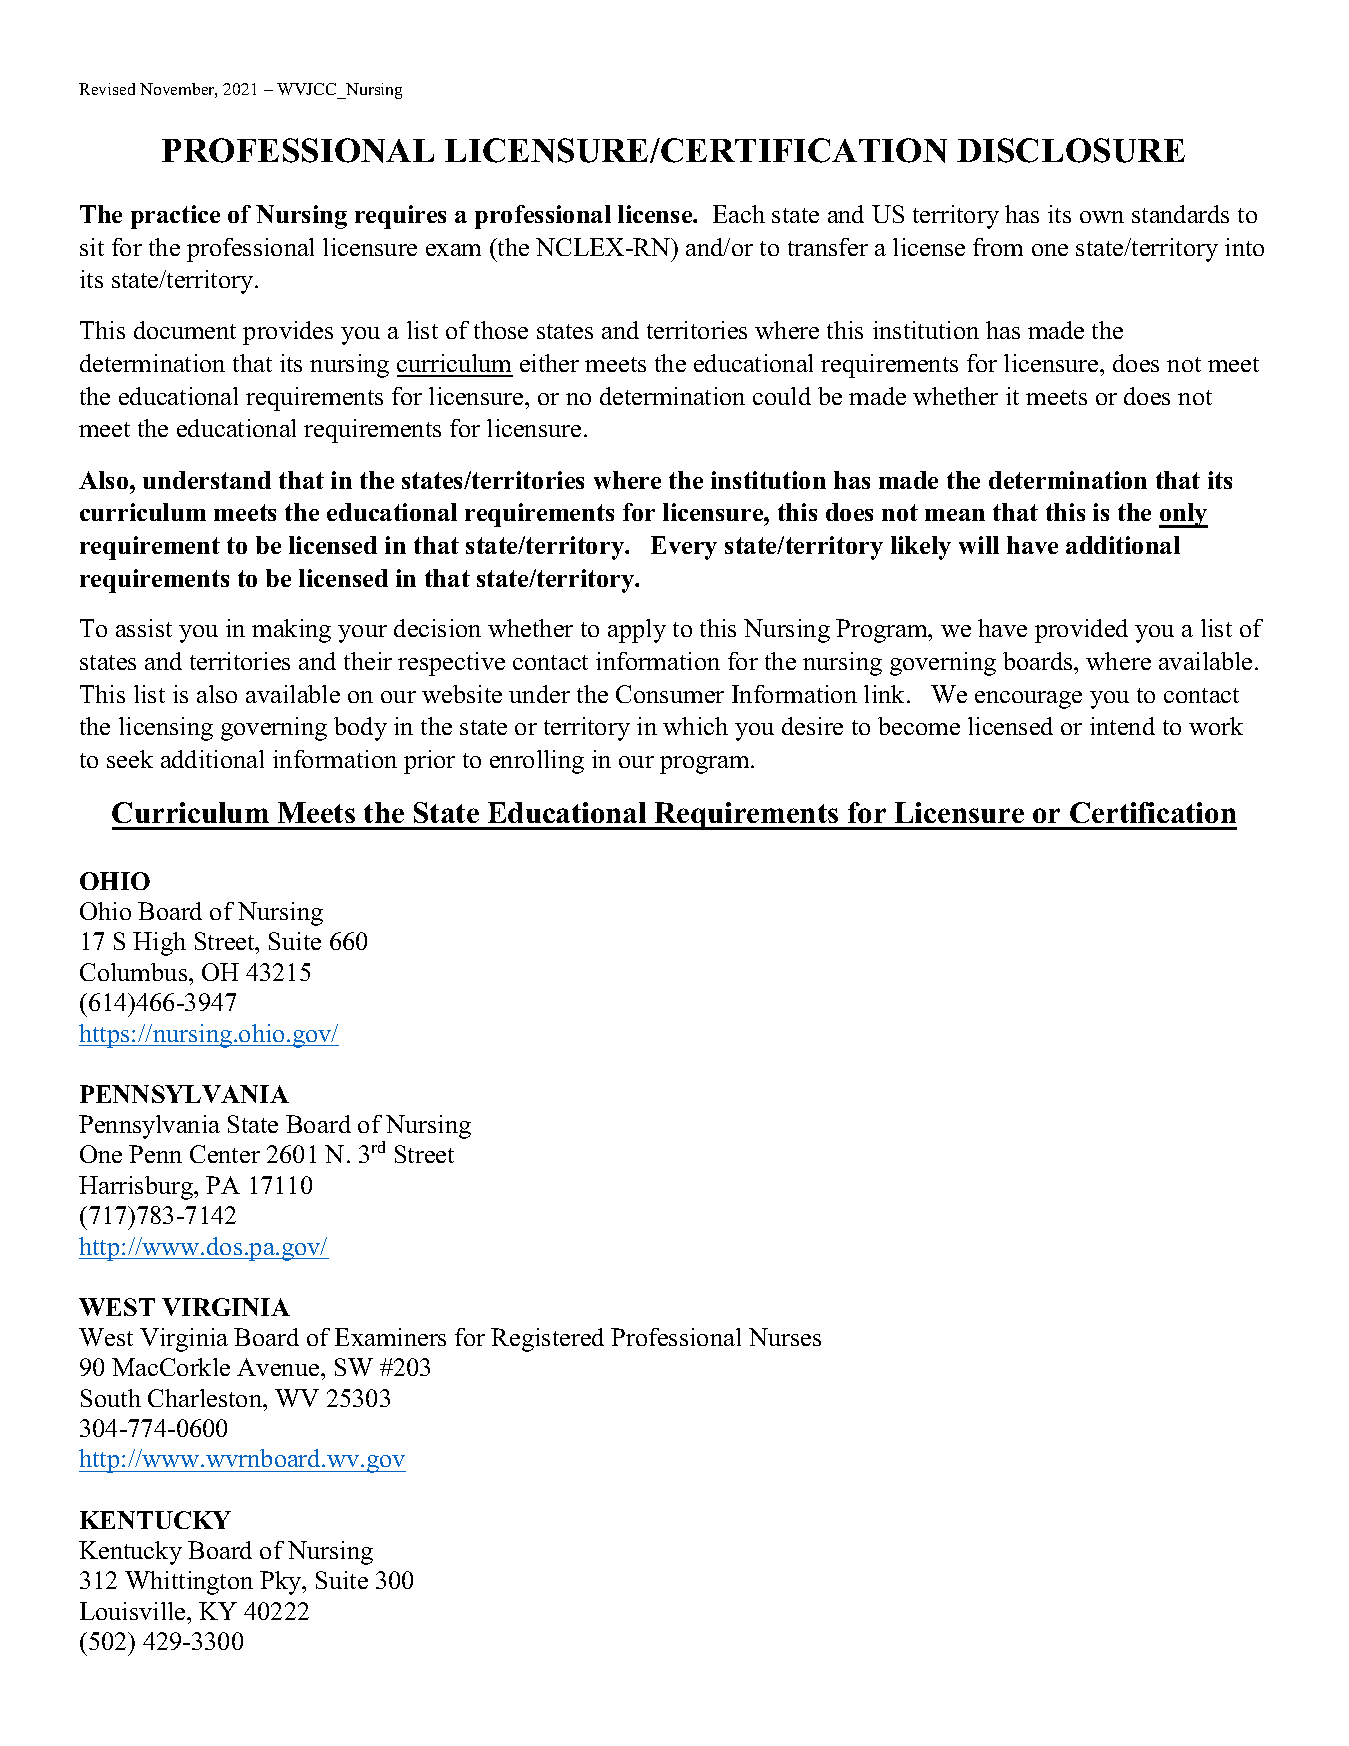 The height and width of the image is (1746, 1349). Describe the element at coordinates (637, 631) in the image. I see `apply` at that location.
